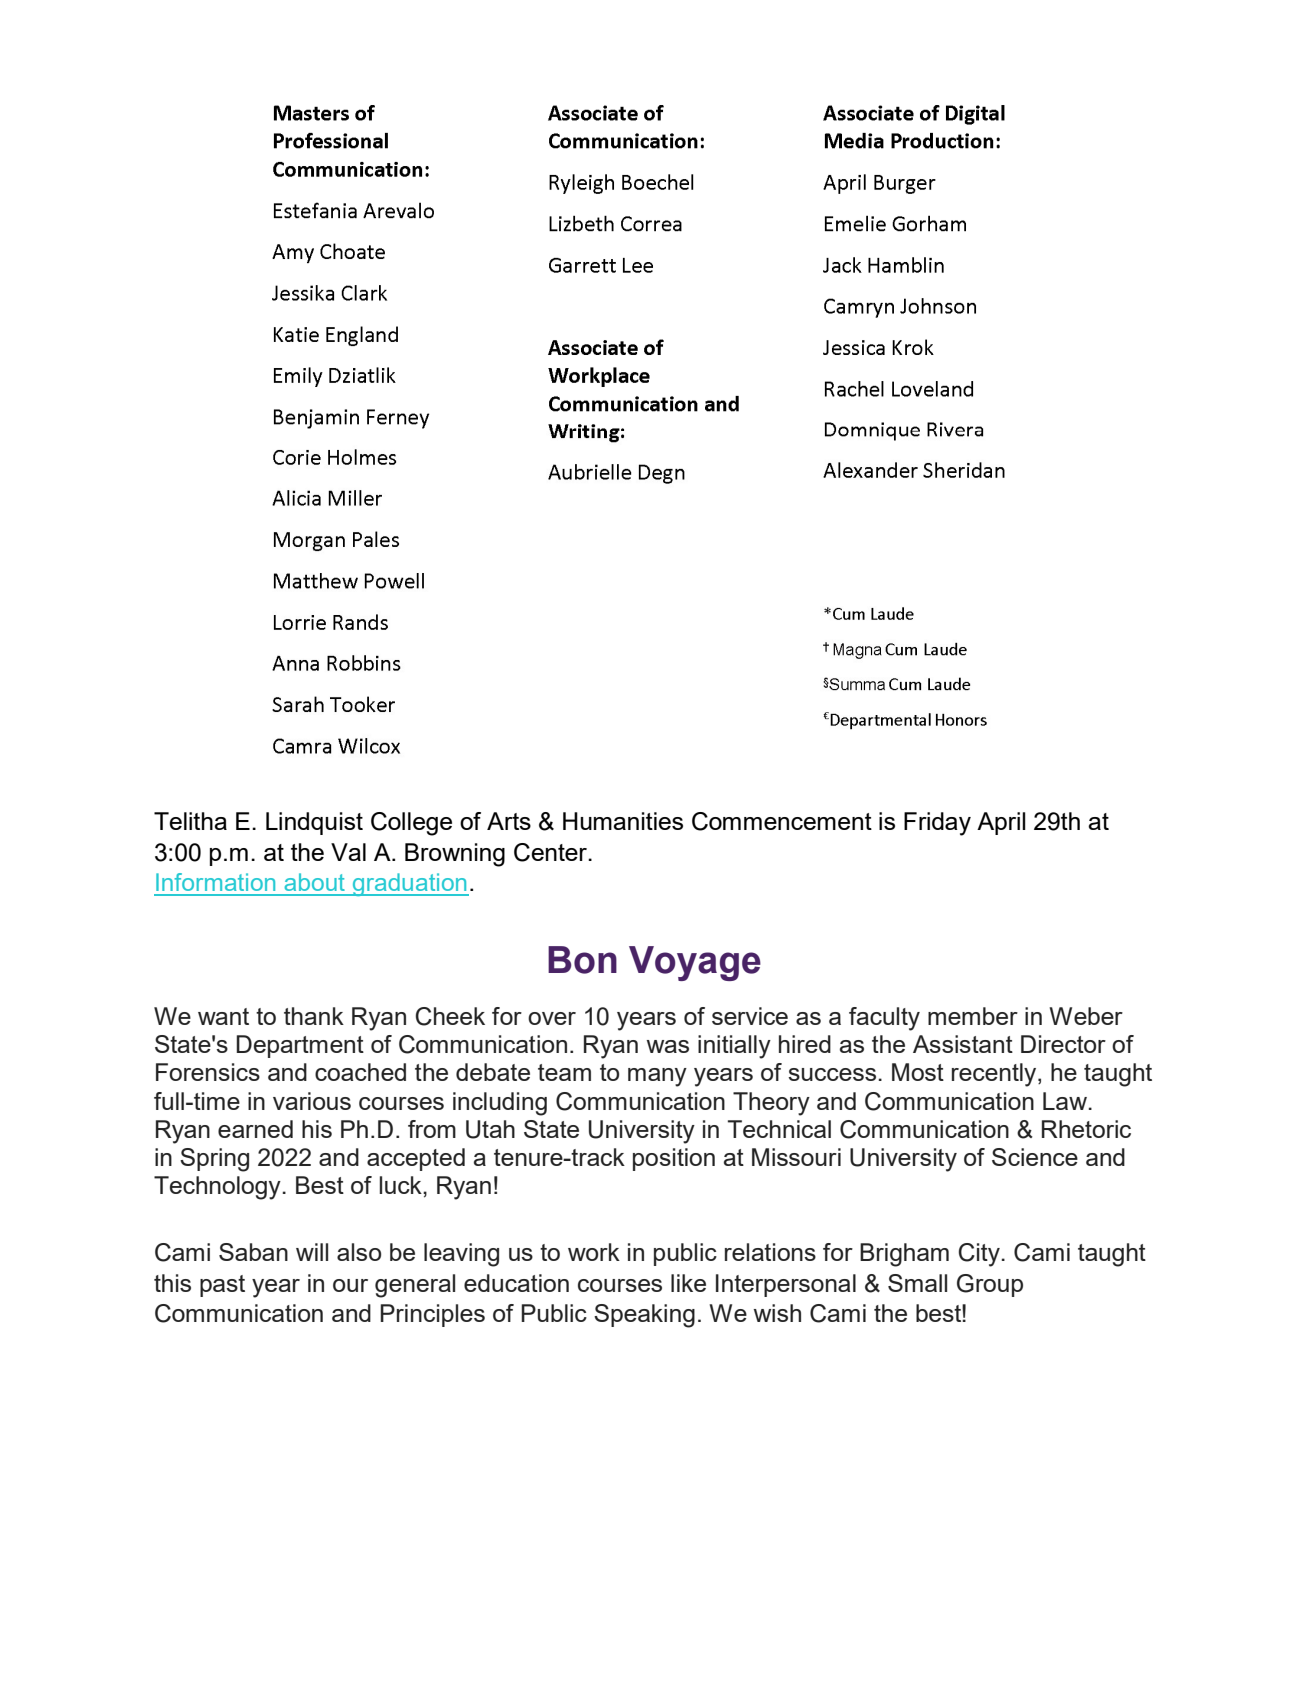  What do you see at coordinates (1035, 1157) in the screenshot?
I see `Science` at bounding box center [1035, 1157].
